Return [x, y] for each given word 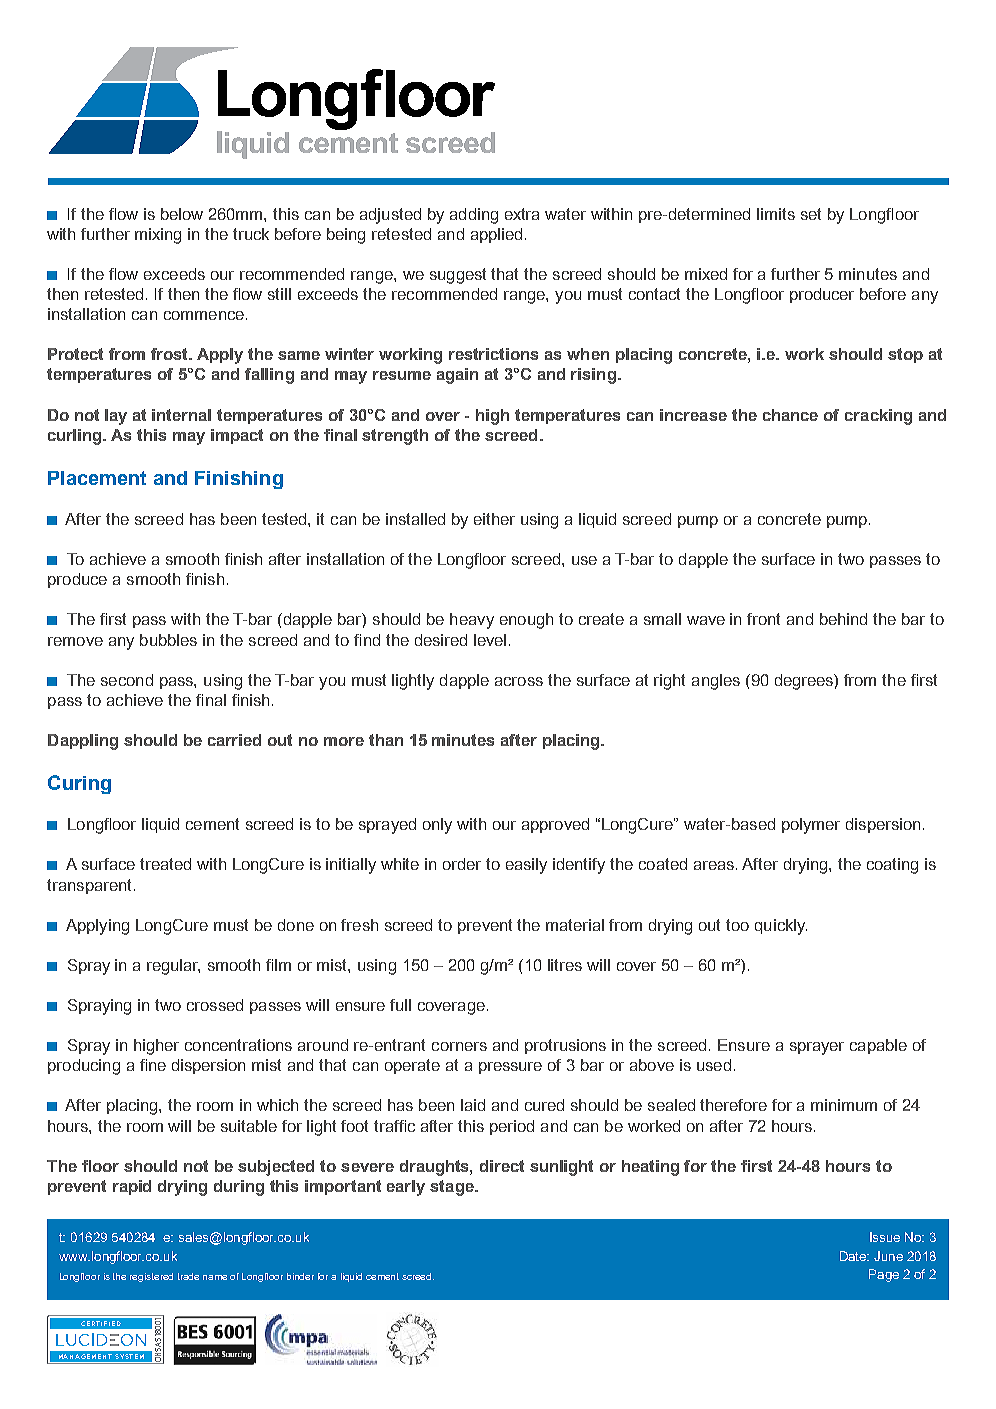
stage [453, 1188]
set [811, 214]
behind [843, 619]
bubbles [168, 640]
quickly [781, 927]
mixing [158, 236]
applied [496, 235]
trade [188, 1276]
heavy [472, 621]
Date [854, 1256]
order [462, 864]
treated [165, 864]
